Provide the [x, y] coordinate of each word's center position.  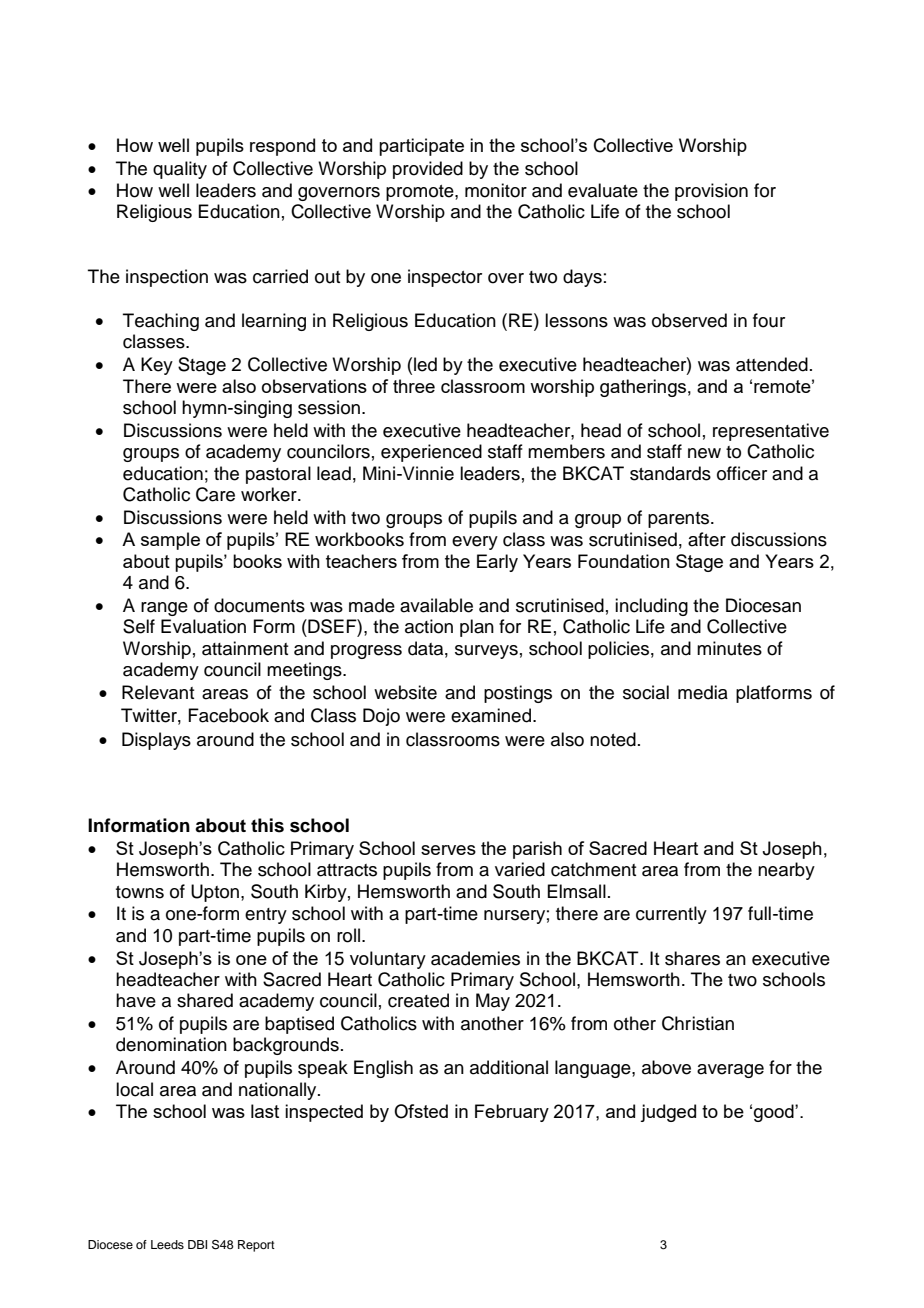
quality [180, 170]
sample [170, 541]
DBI [197, 1244]
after [707, 539]
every [475, 543]
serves [448, 850]
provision [711, 192]
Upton [215, 893]
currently [671, 915]
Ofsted [421, 1111]
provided [428, 170]
